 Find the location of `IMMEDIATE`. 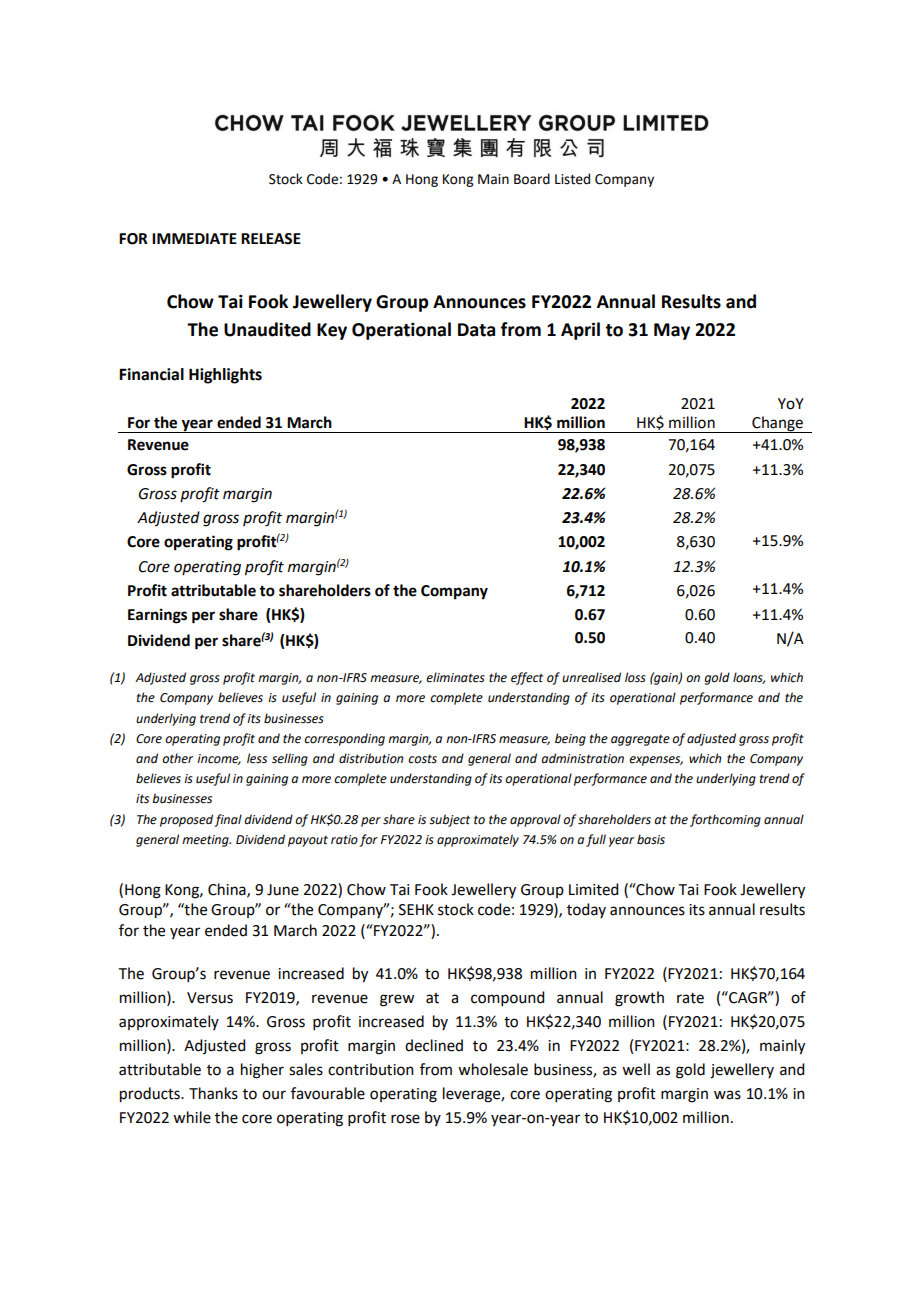

IMMEDIATE is located at coordinates (194, 238).
